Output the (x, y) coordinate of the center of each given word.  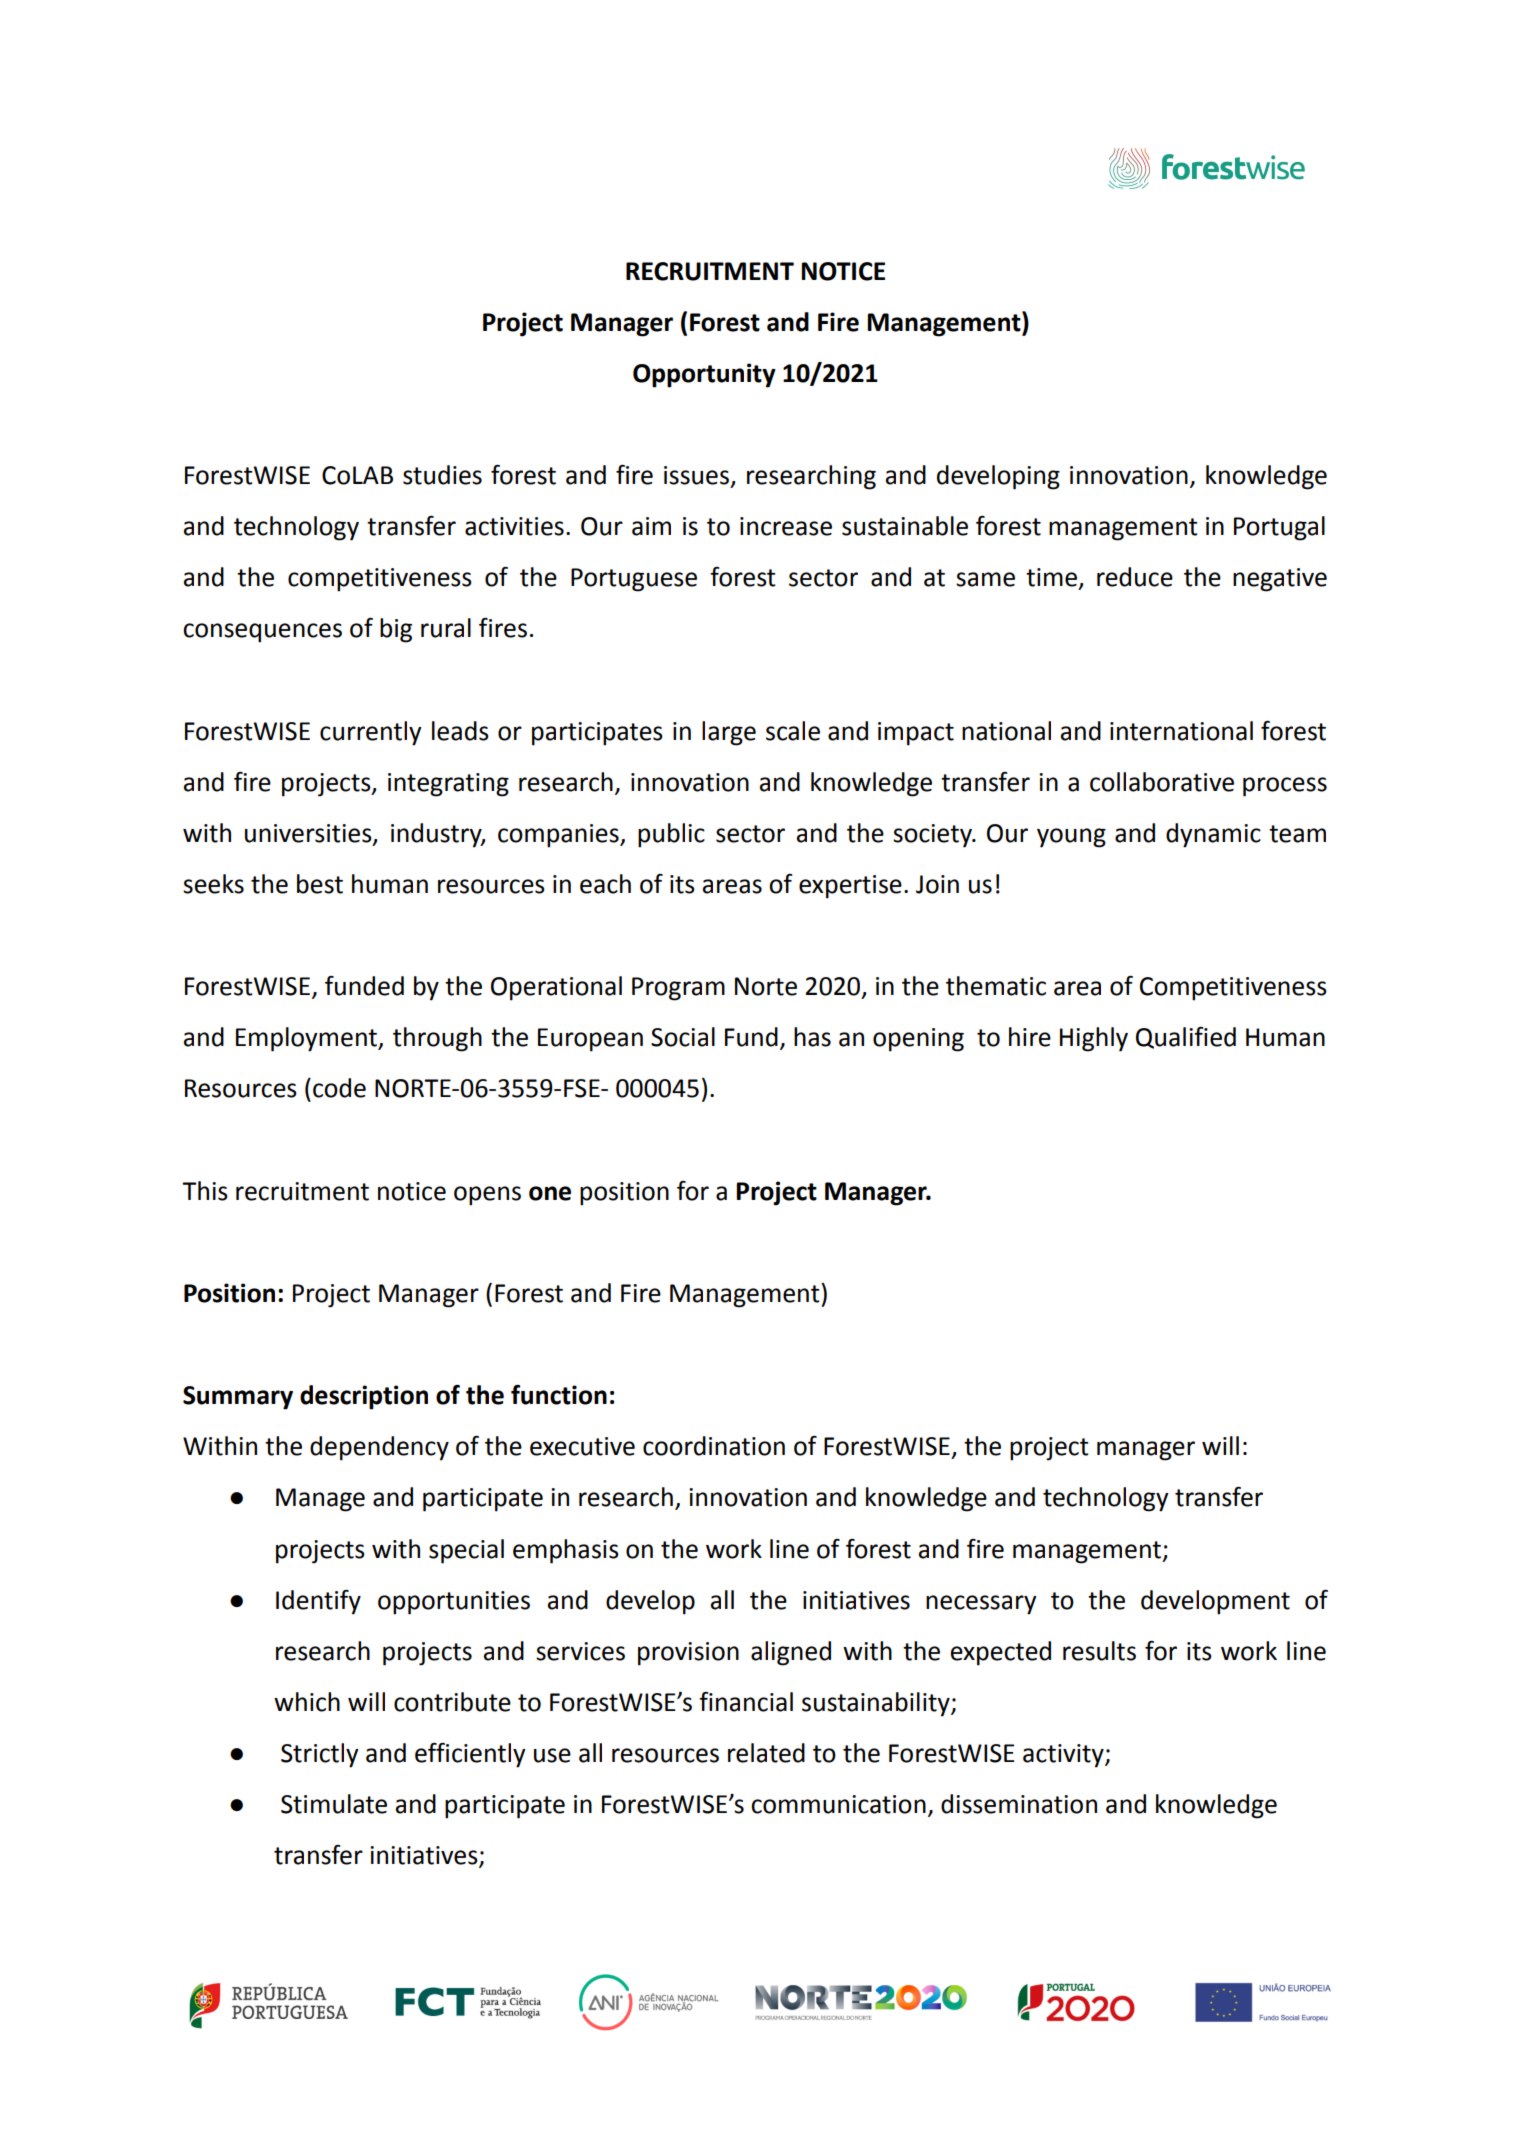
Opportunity (704, 375)
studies (442, 475)
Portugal (1279, 528)
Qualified (1186, 1038)
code (339, 1088)
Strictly (320, 1755)
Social (683, 1037)
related (766, 1753)
